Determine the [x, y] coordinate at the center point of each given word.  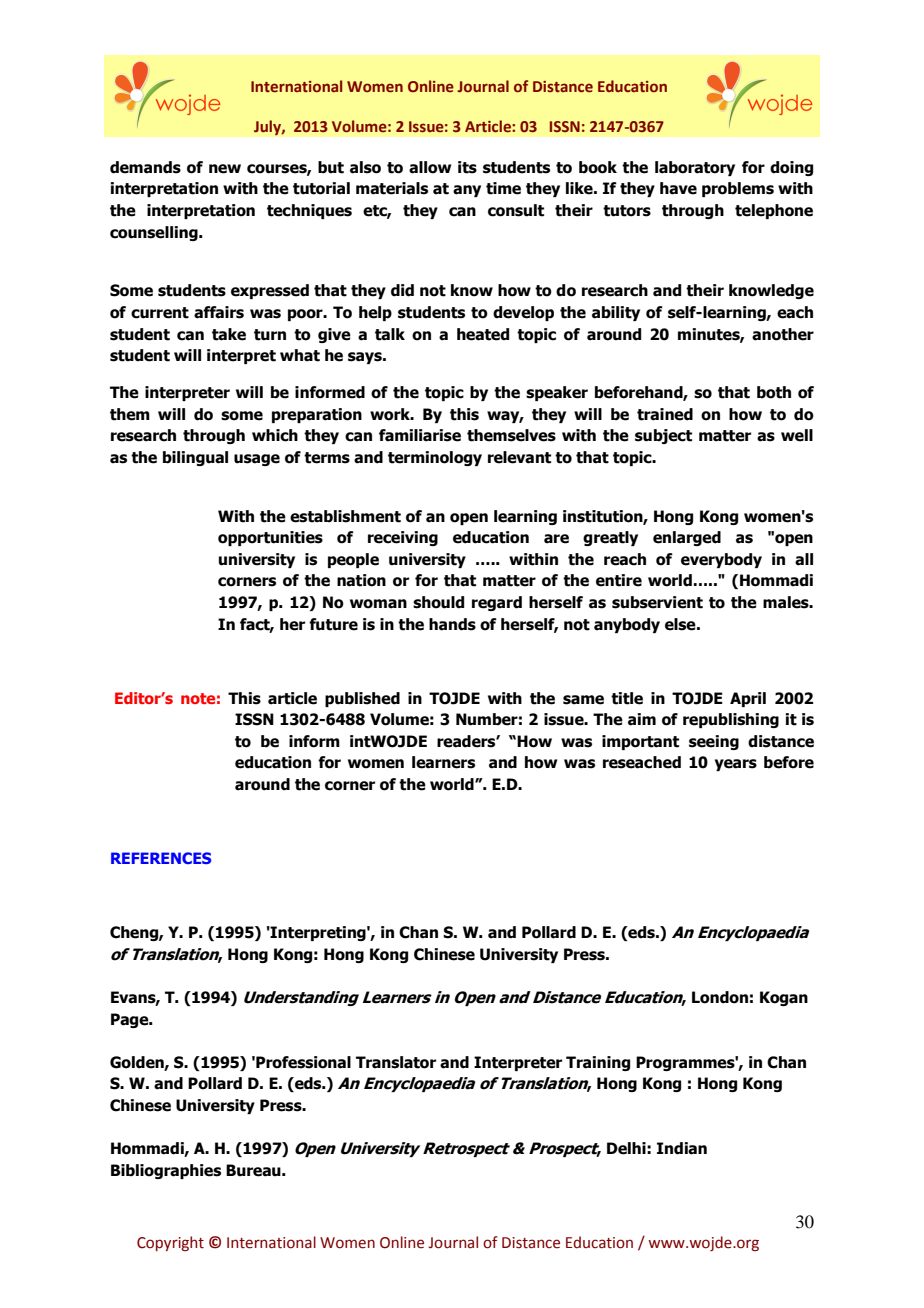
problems [738, 189]
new [225, 169]
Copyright [170, 1243]
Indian [682, 1148]
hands [452, 624]
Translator [396, 1062]
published [362, 699]
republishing [731, 720]
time [503, 188]
